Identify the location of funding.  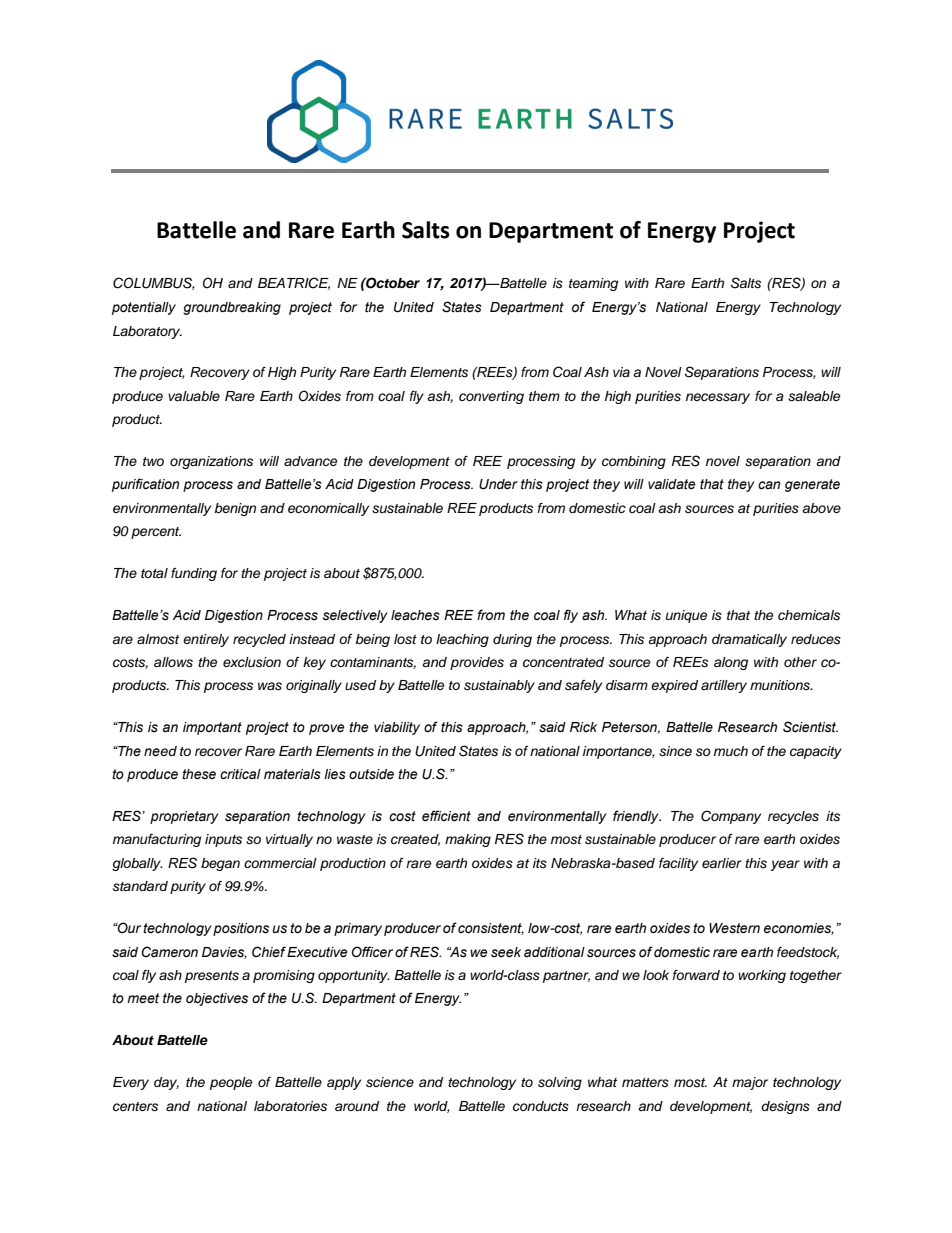
(194, 574).
